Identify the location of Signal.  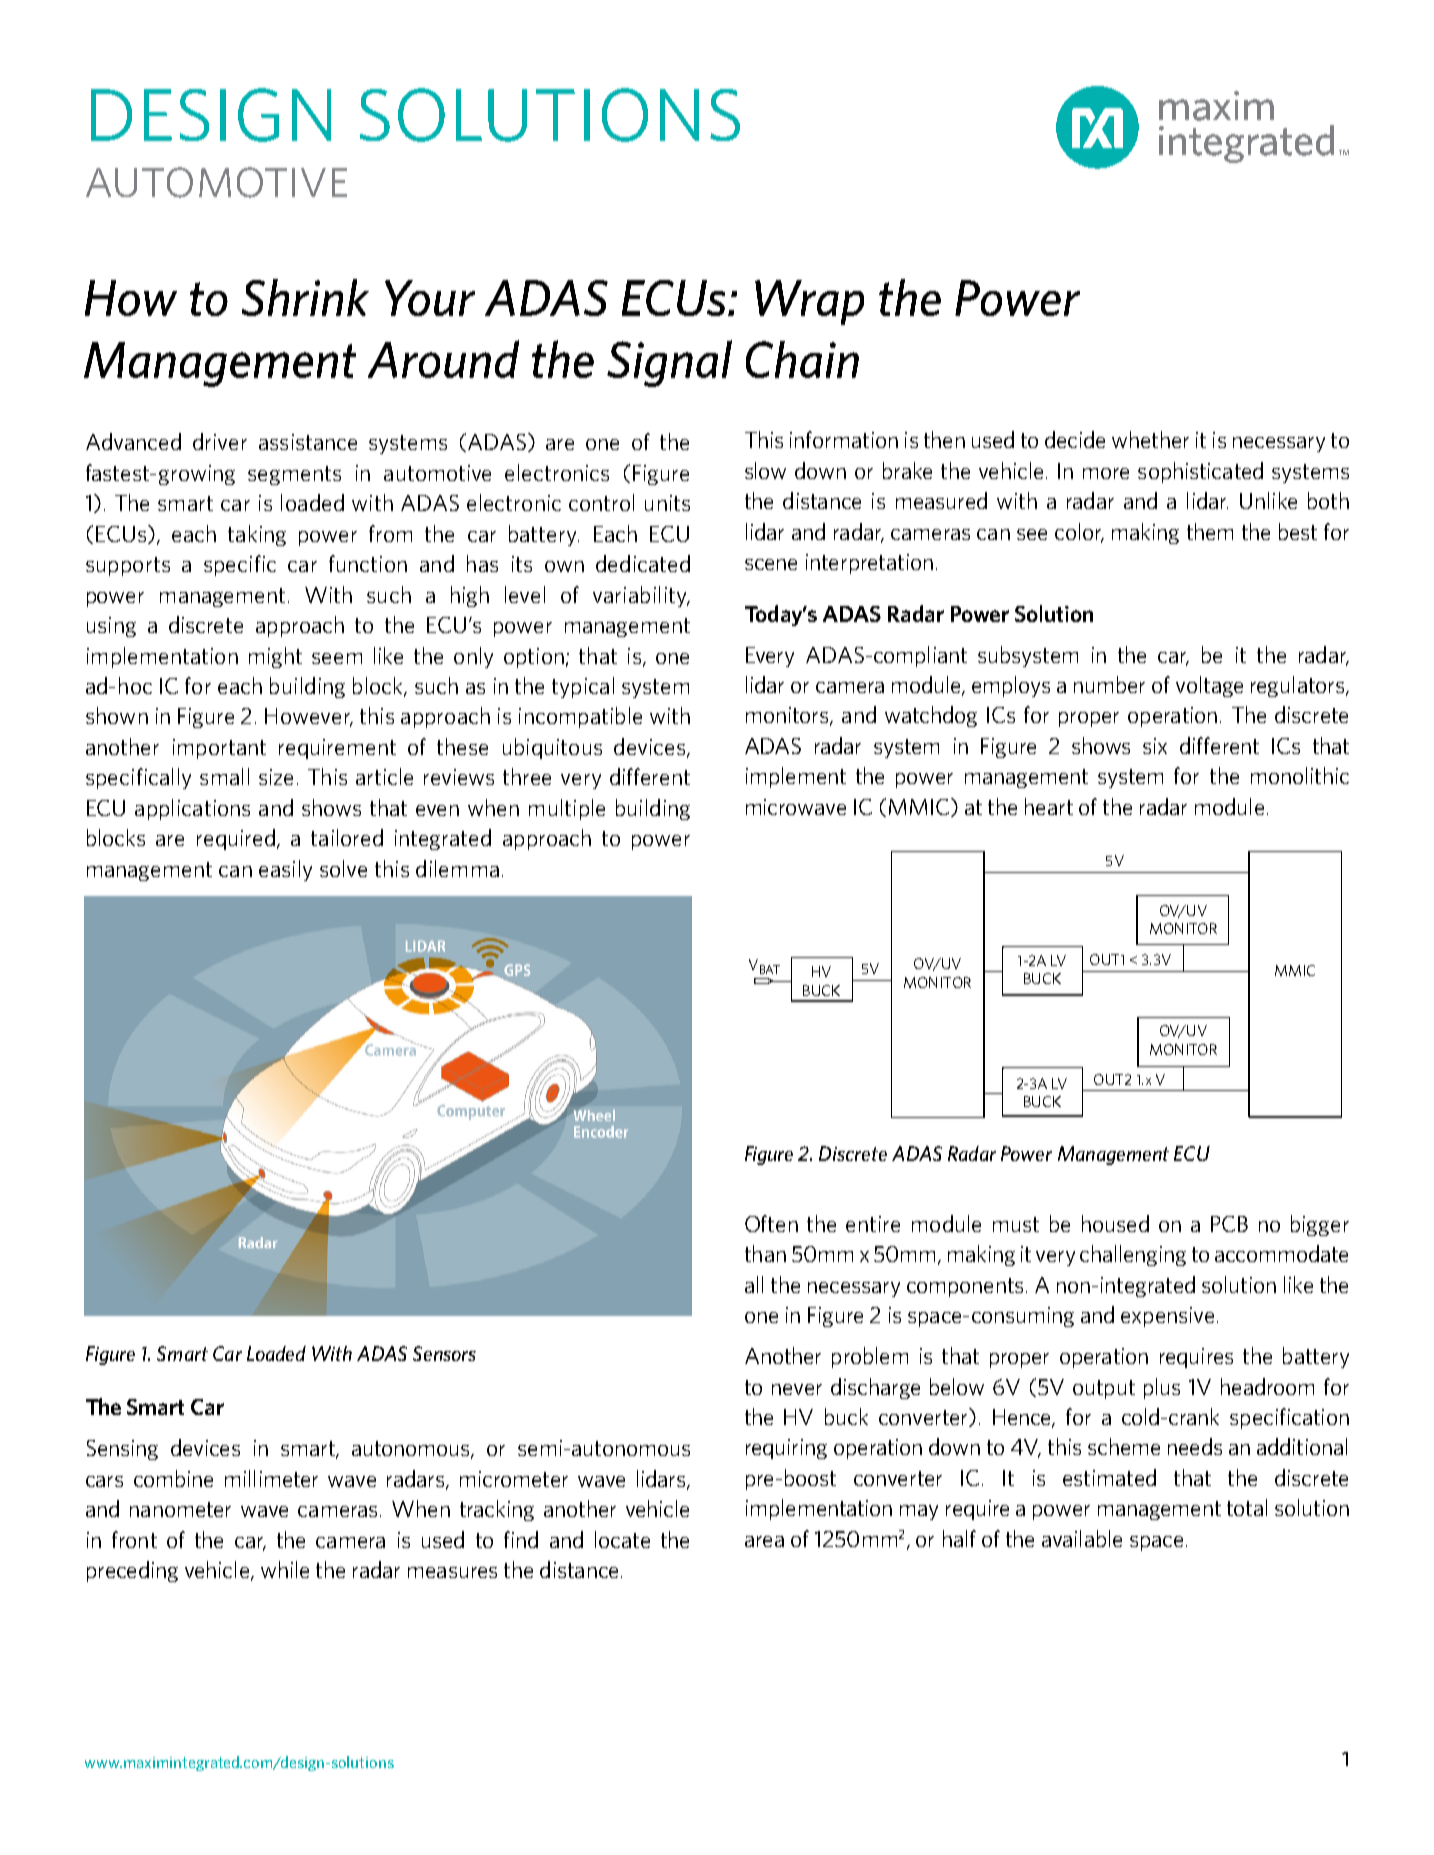
(669, 363).
